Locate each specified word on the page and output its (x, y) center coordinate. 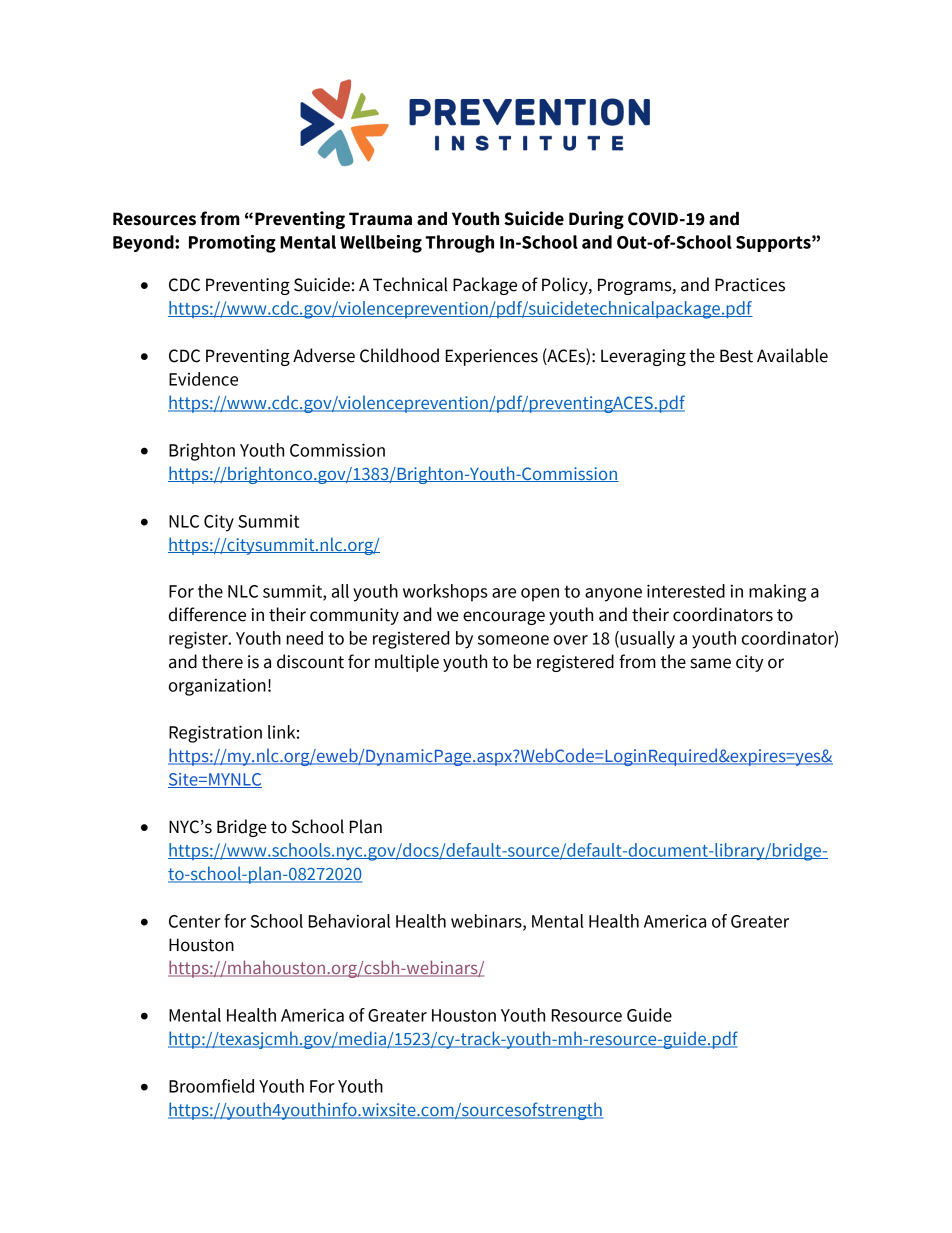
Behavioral (349, 921)
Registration (215, 734)
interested (686, 591)
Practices (750, 285)
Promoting (232, 244)
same (710, 663)
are (504, 593)
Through (459, 244)
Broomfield (211, 1086)
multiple (407, 663)
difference (207, 614)
